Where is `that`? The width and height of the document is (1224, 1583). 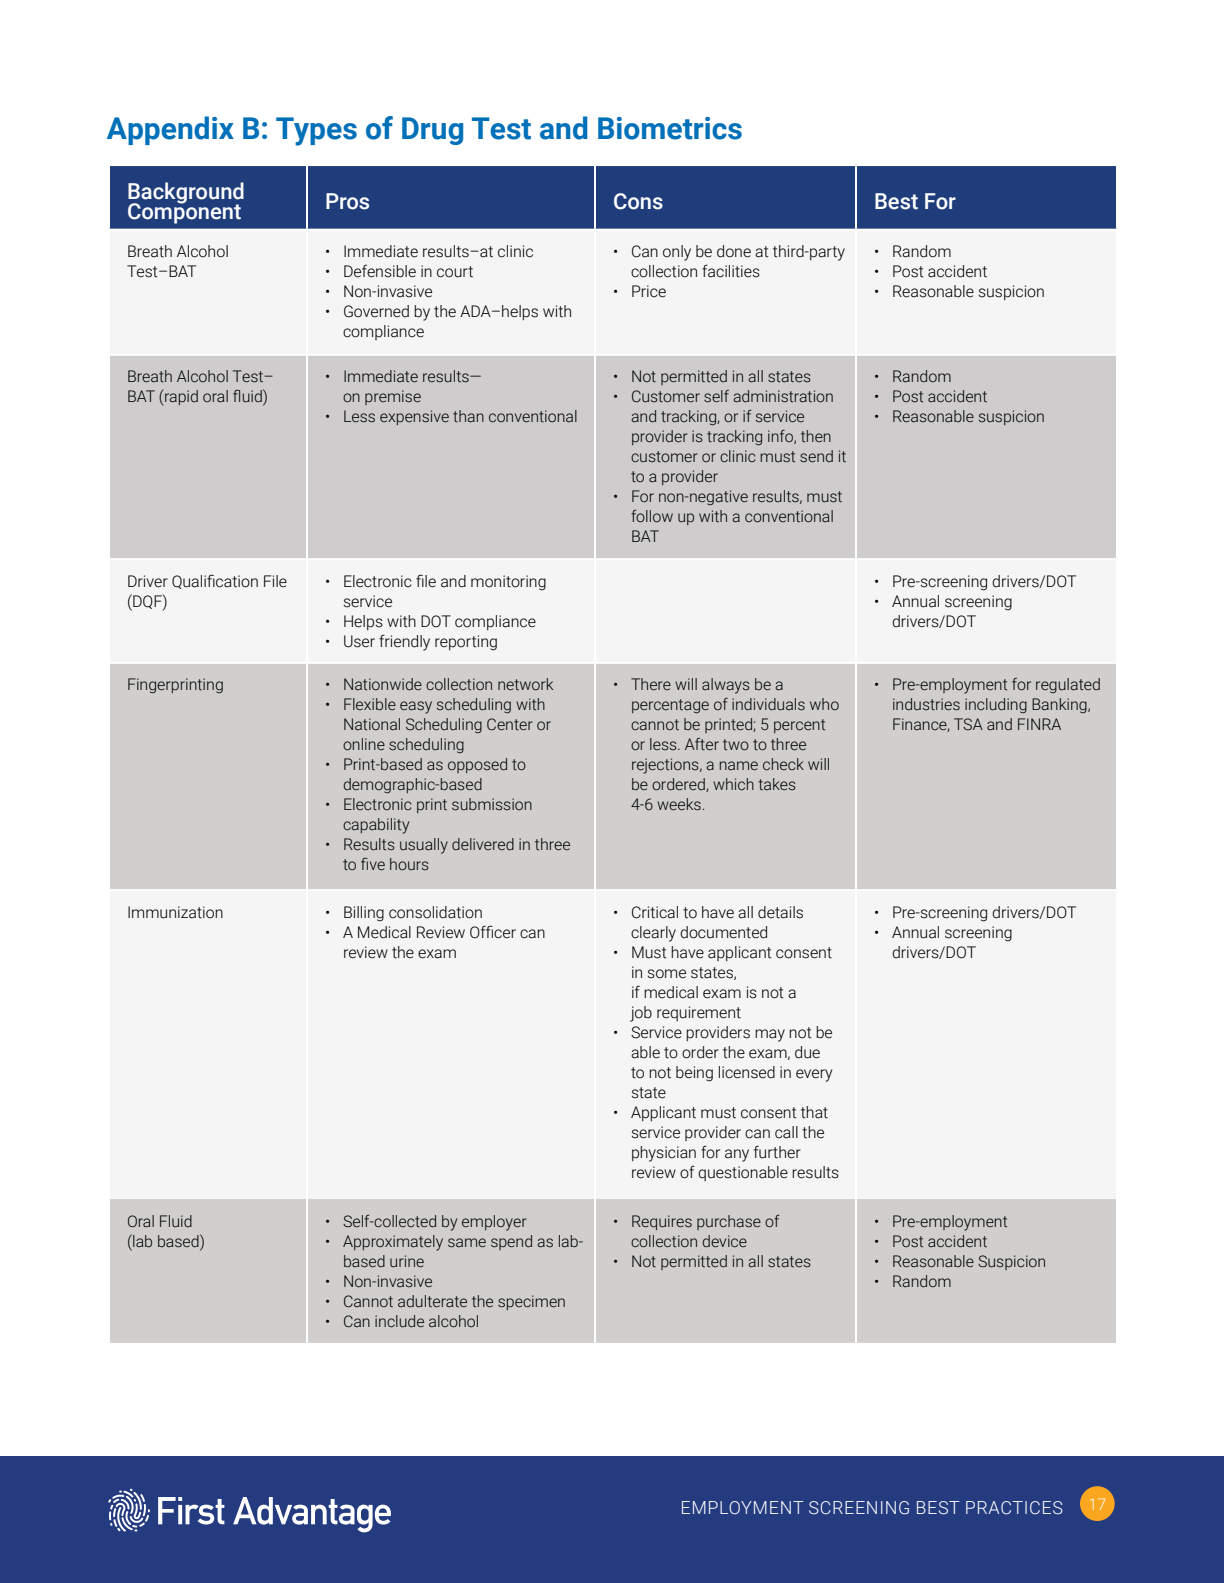 that is located at coordinates (814, 1112).
